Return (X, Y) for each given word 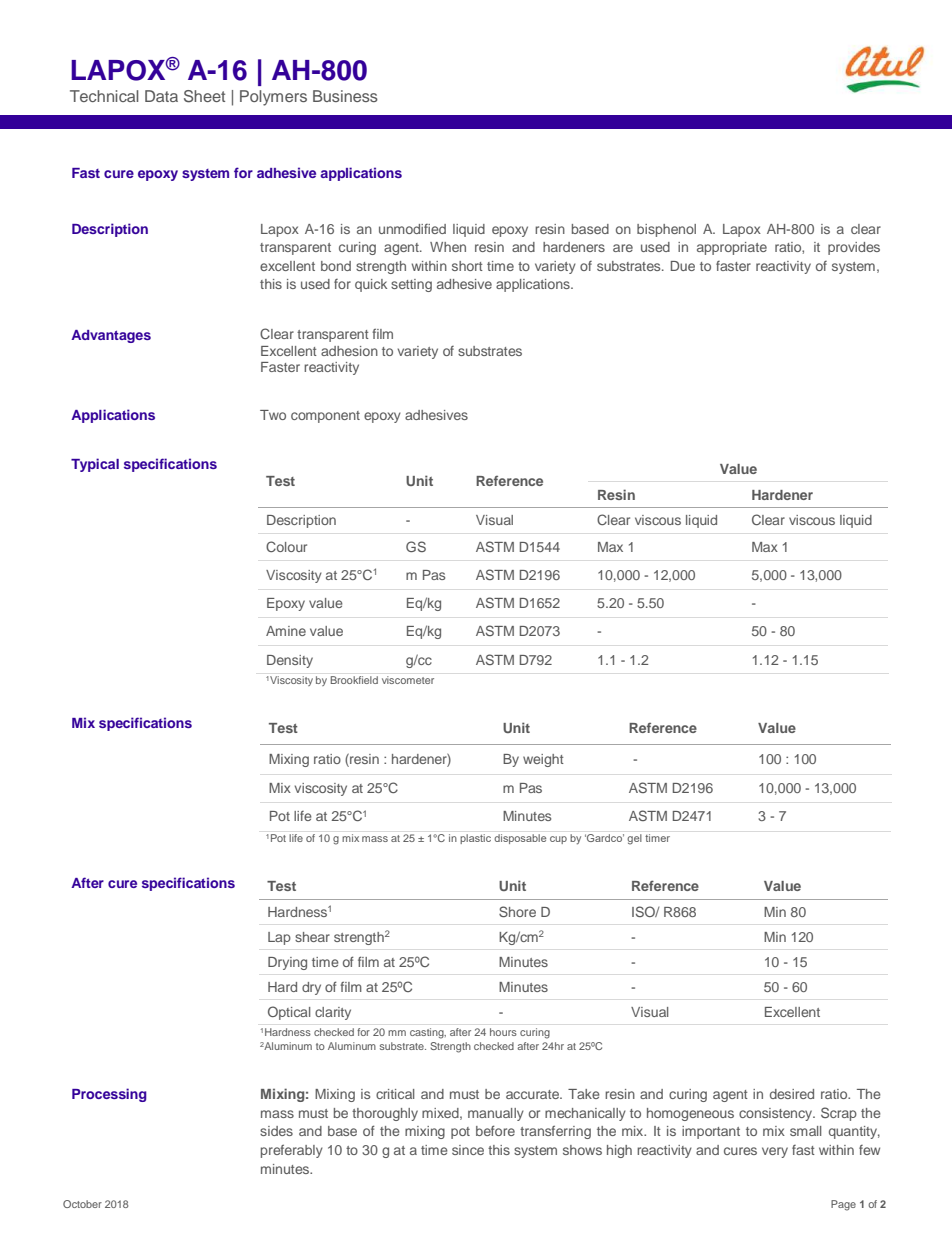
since (468, 1150)
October (82, 1204)
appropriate (732, 248)
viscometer (408, 680)
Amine (286, 631)
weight (543, 760)
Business (345, 96)
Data (161, 96)
